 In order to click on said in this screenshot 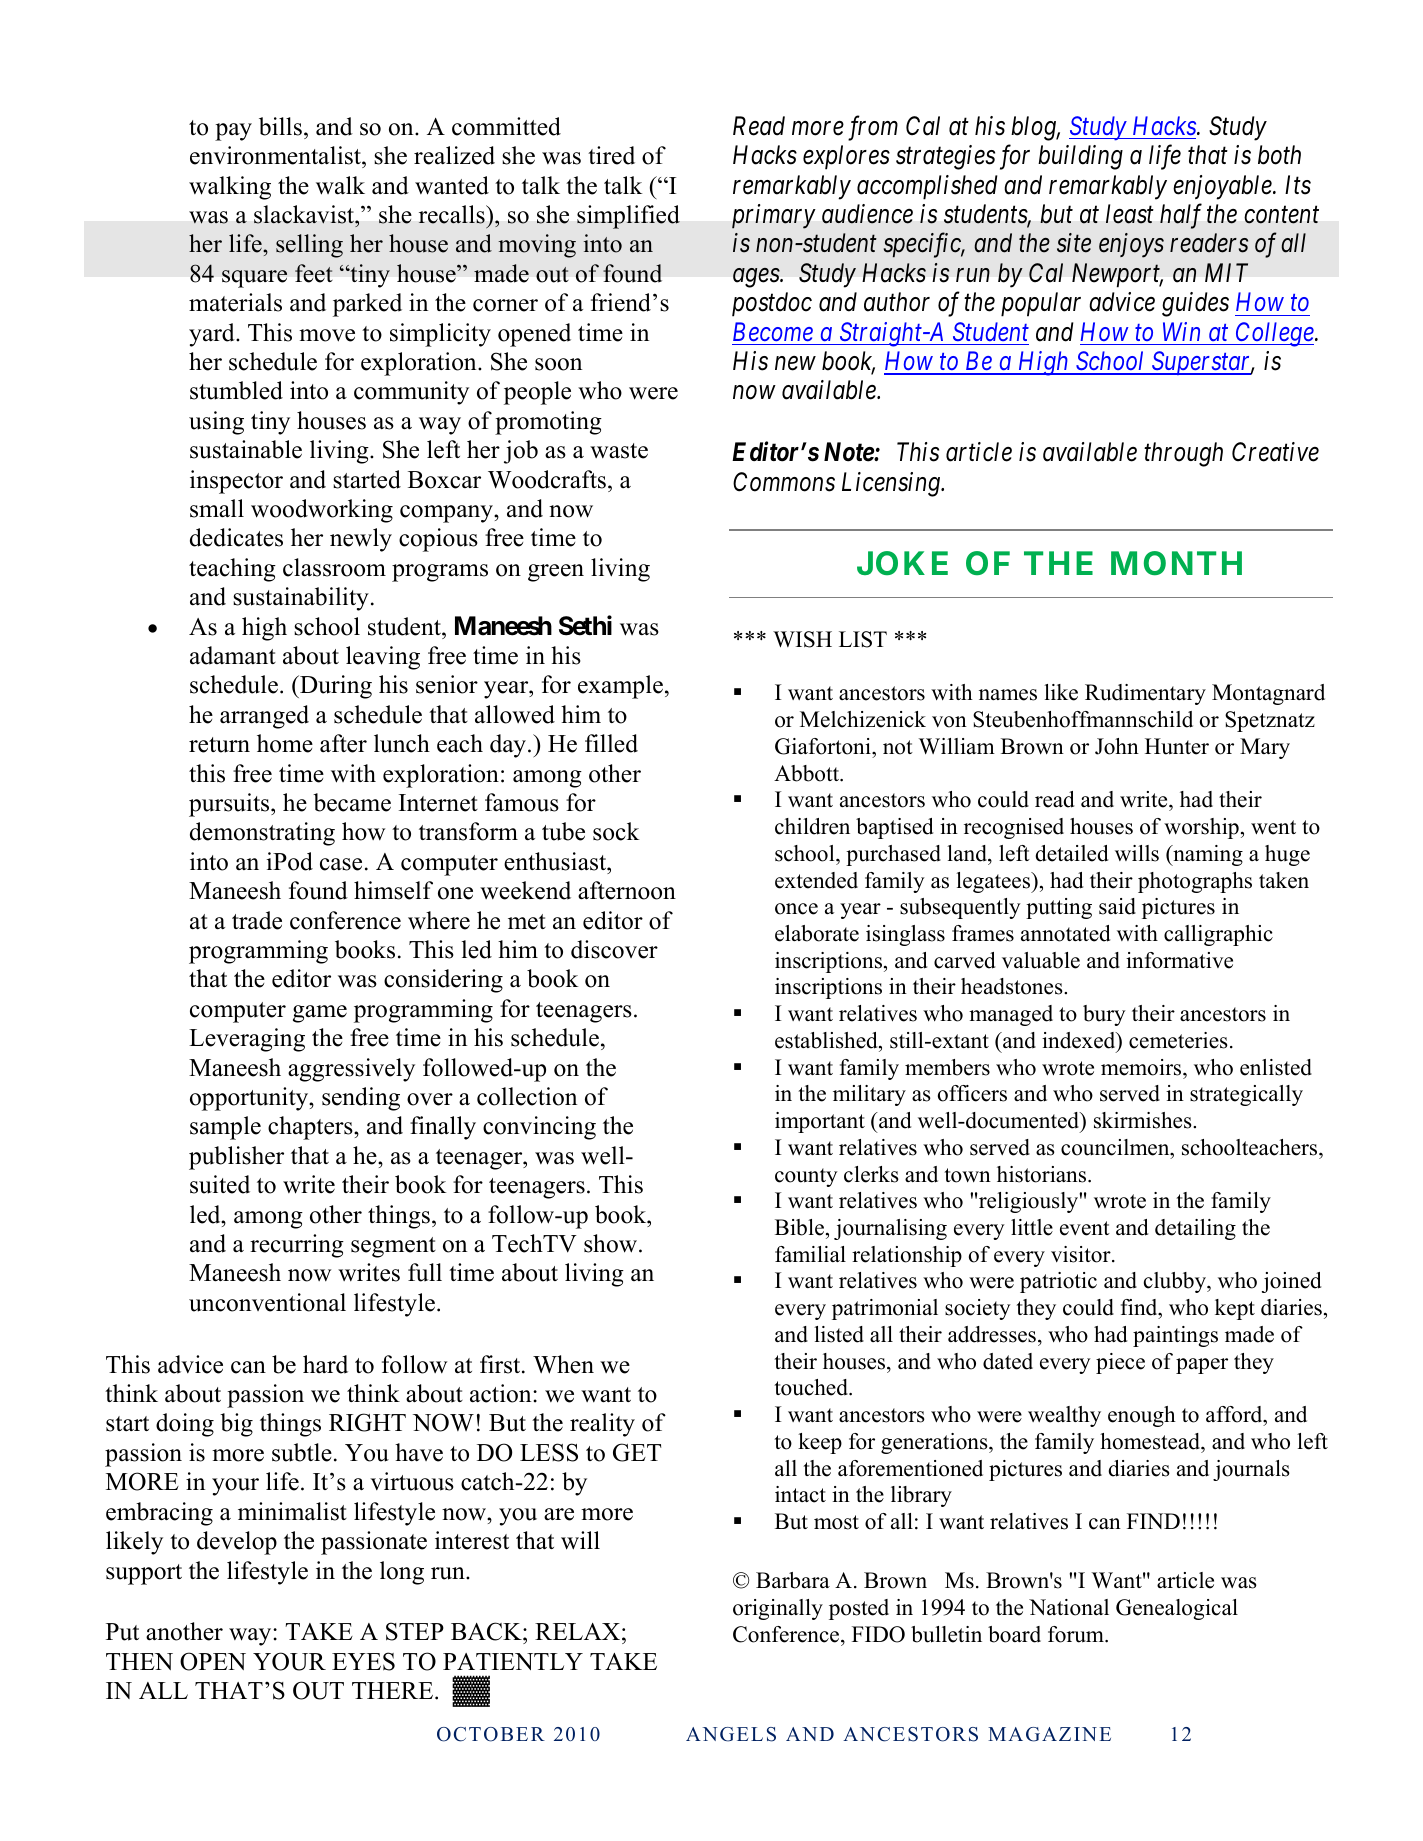, I will do `click(1117, 906)`.
